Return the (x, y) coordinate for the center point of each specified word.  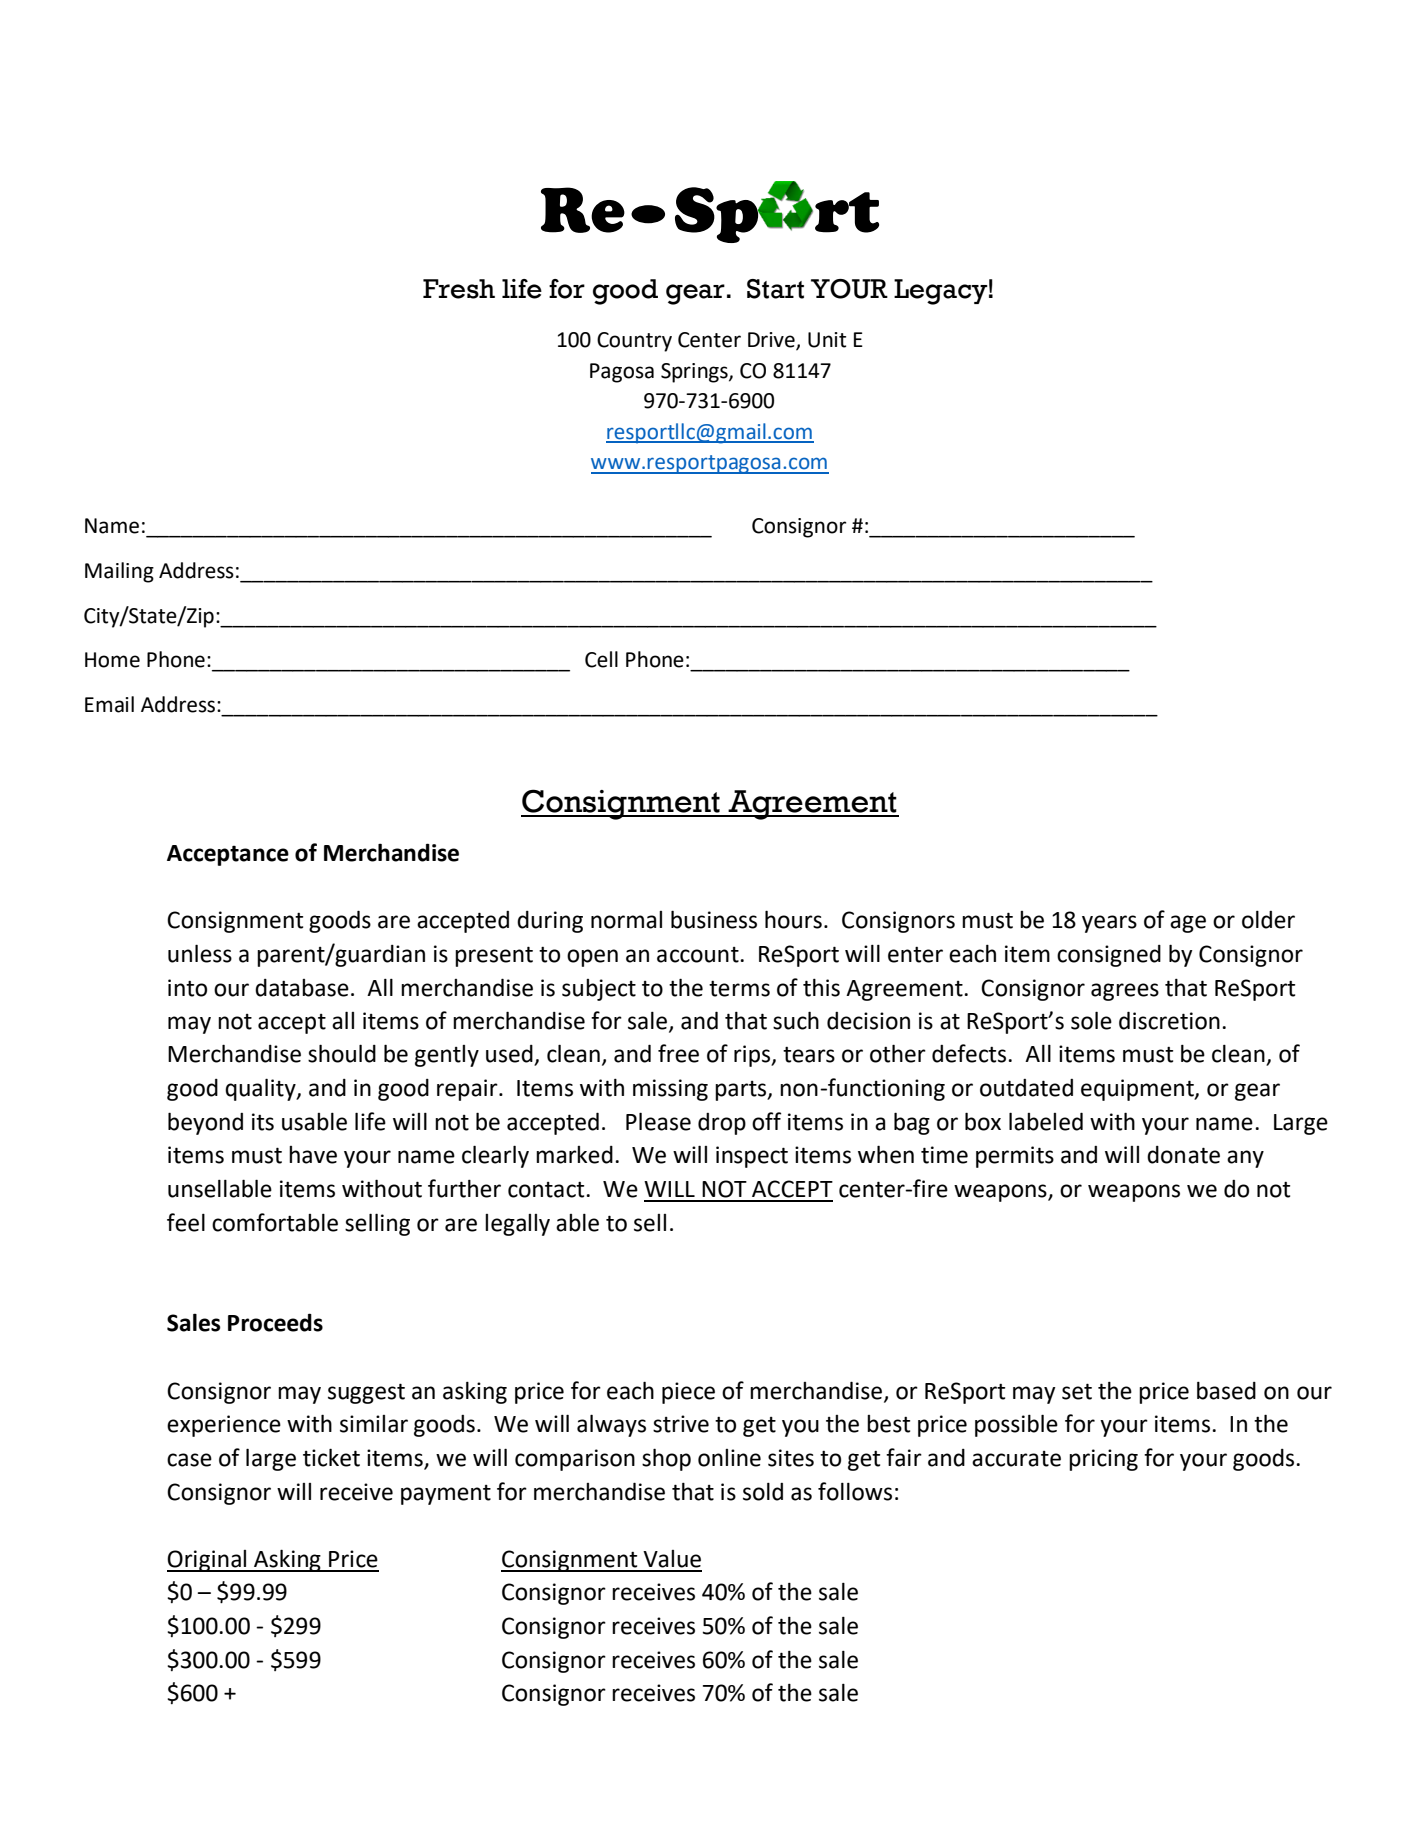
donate (1183, 1155)
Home (112, 660)
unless (200, 953)
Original (207, 1561)
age (1188, 924)
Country (634, 342)
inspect (752, 1157)
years (1109, 924)
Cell (601, 659)
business (714, 919)
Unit (827, 340)
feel (186, 1222)
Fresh (459, 289)
